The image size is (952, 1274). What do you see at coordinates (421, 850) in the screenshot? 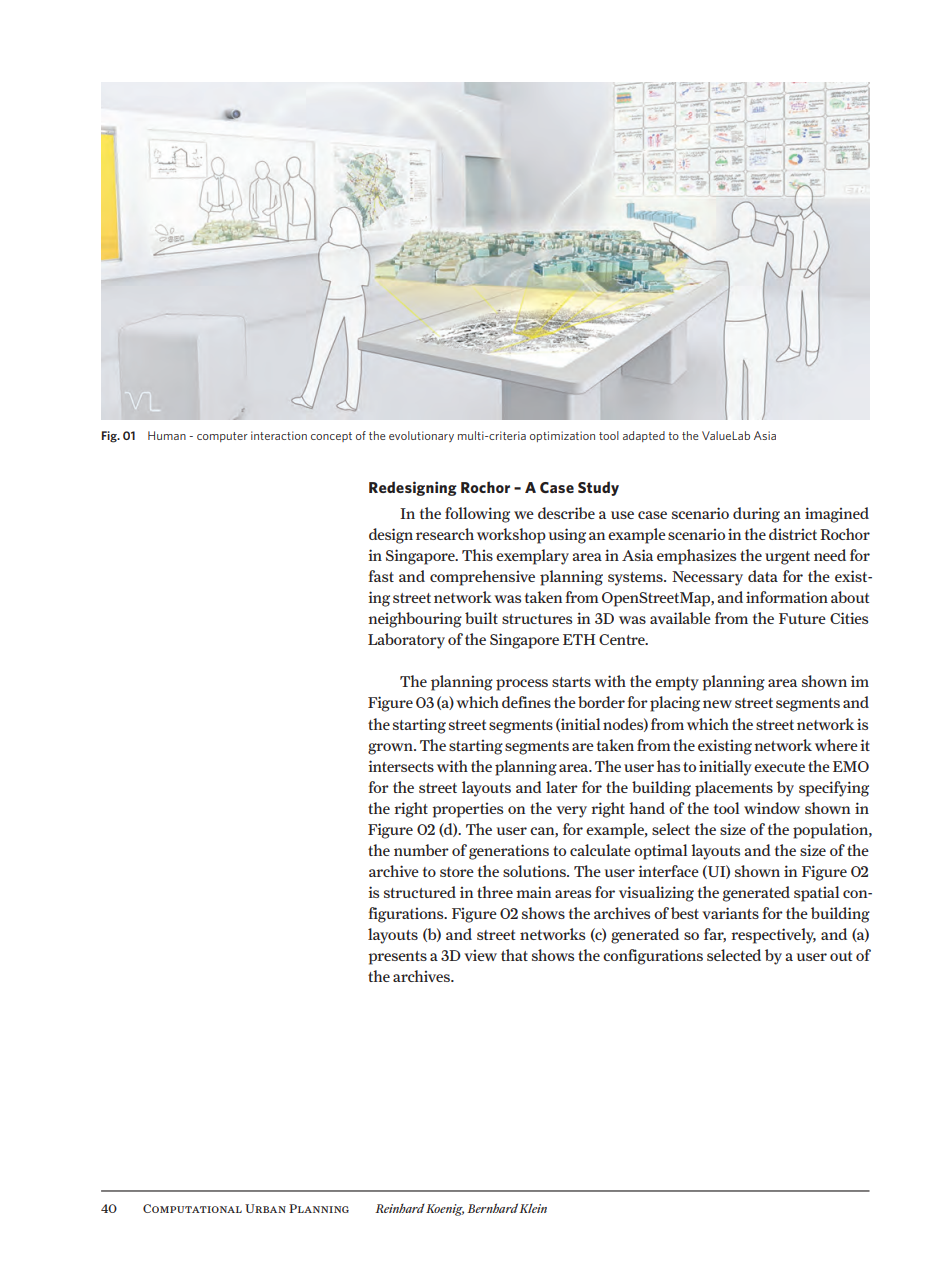
I see `number` at bounding box center [421, 850].
